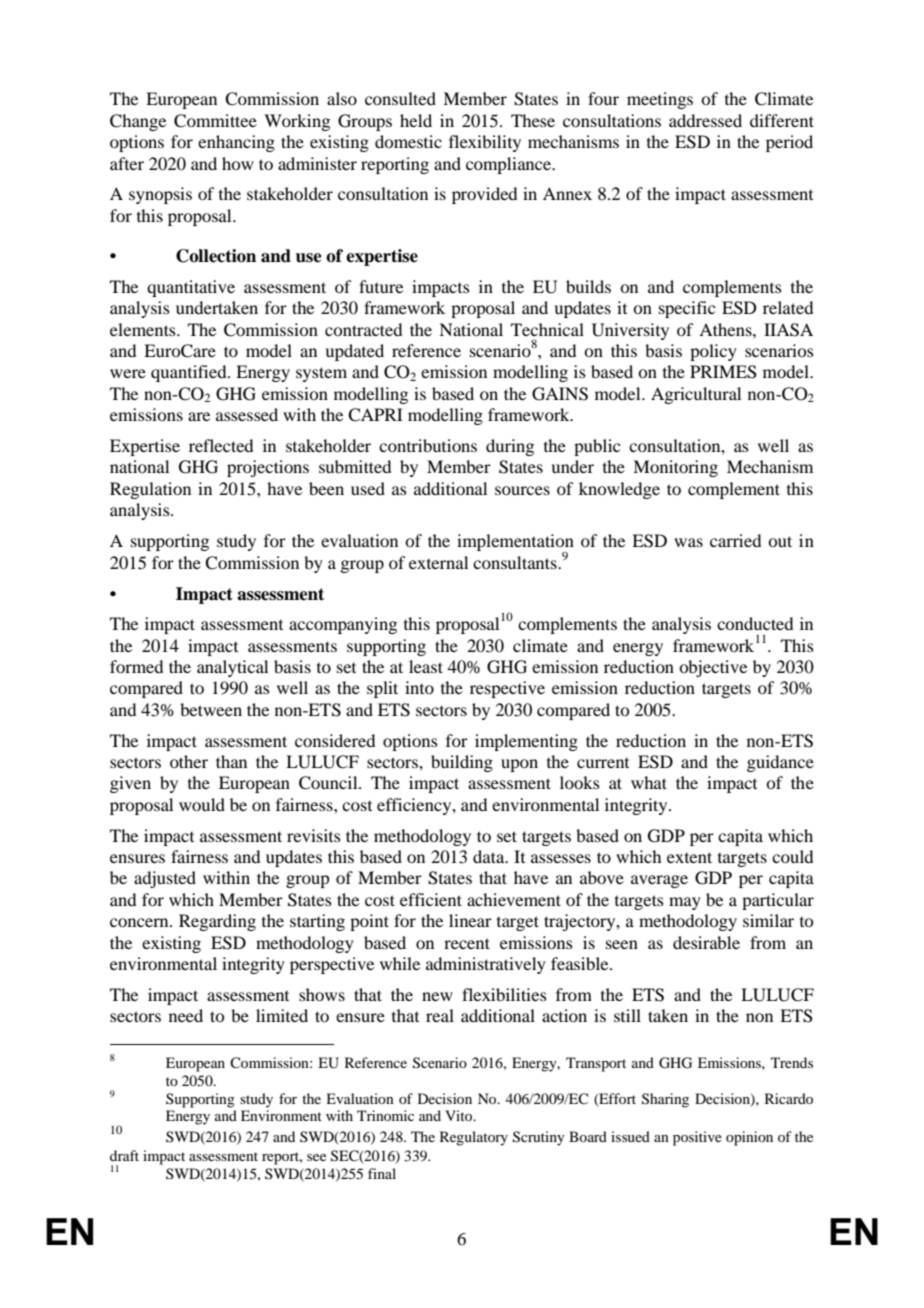 The width and height of the screenshot is (924, 1308). Describe the element at coordinates (232, 668) in the screenshot. I see `analytical` at that location.
